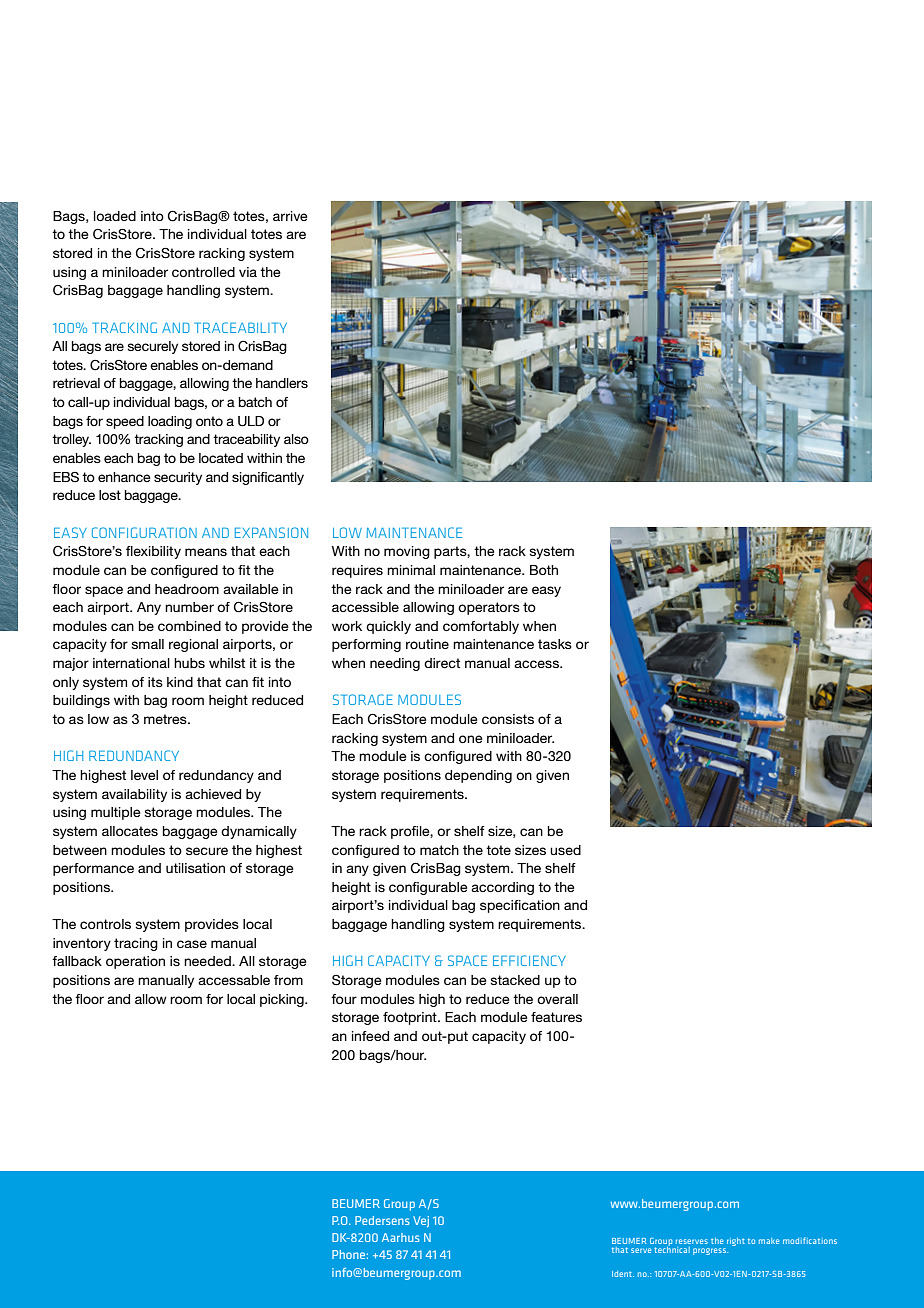 This screenshot has width=924, height=1308. What do you see at coordinates (623, 1274) in the screenshot?
I see `Ident` at bounding box center [623, 1274].
